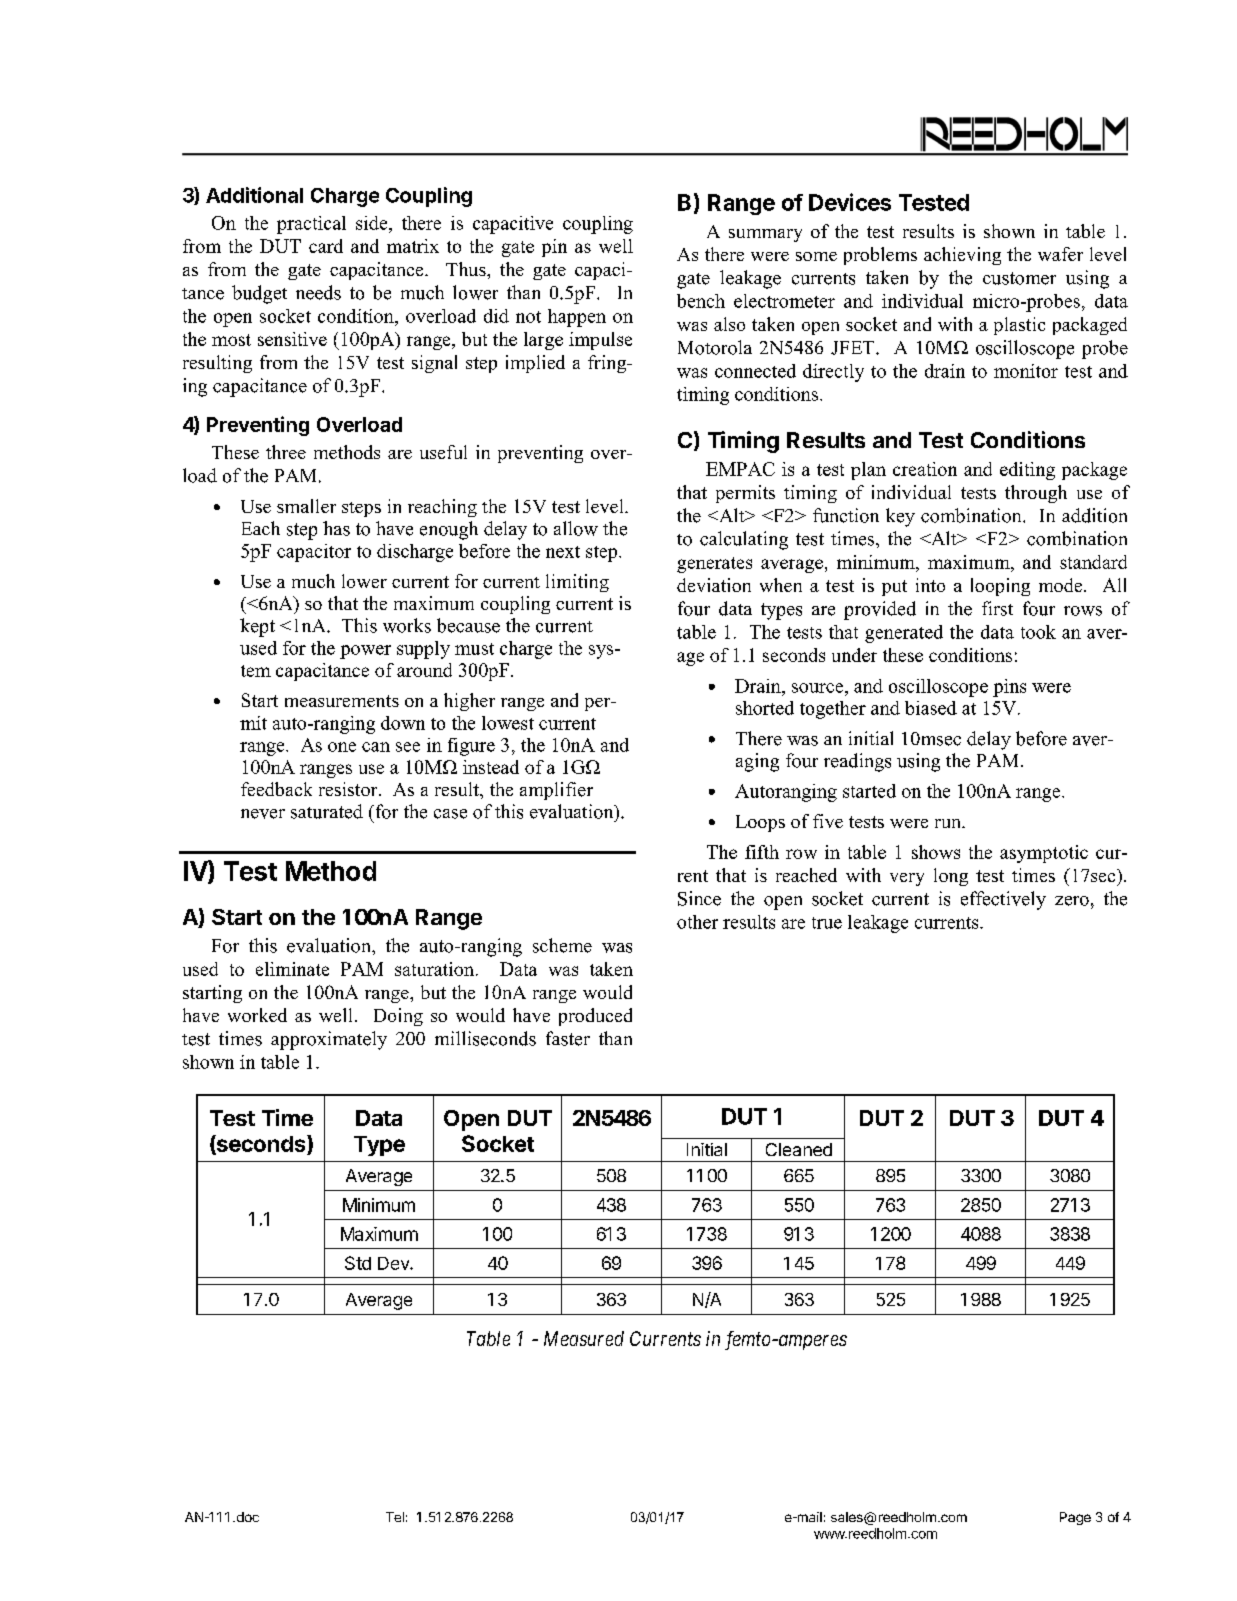 This screenshot has width=1237, height=1601. What do you see at coordinates (1003, 900) in the screenshot?
I see `effectively` at bounding box center [1003, 900].
